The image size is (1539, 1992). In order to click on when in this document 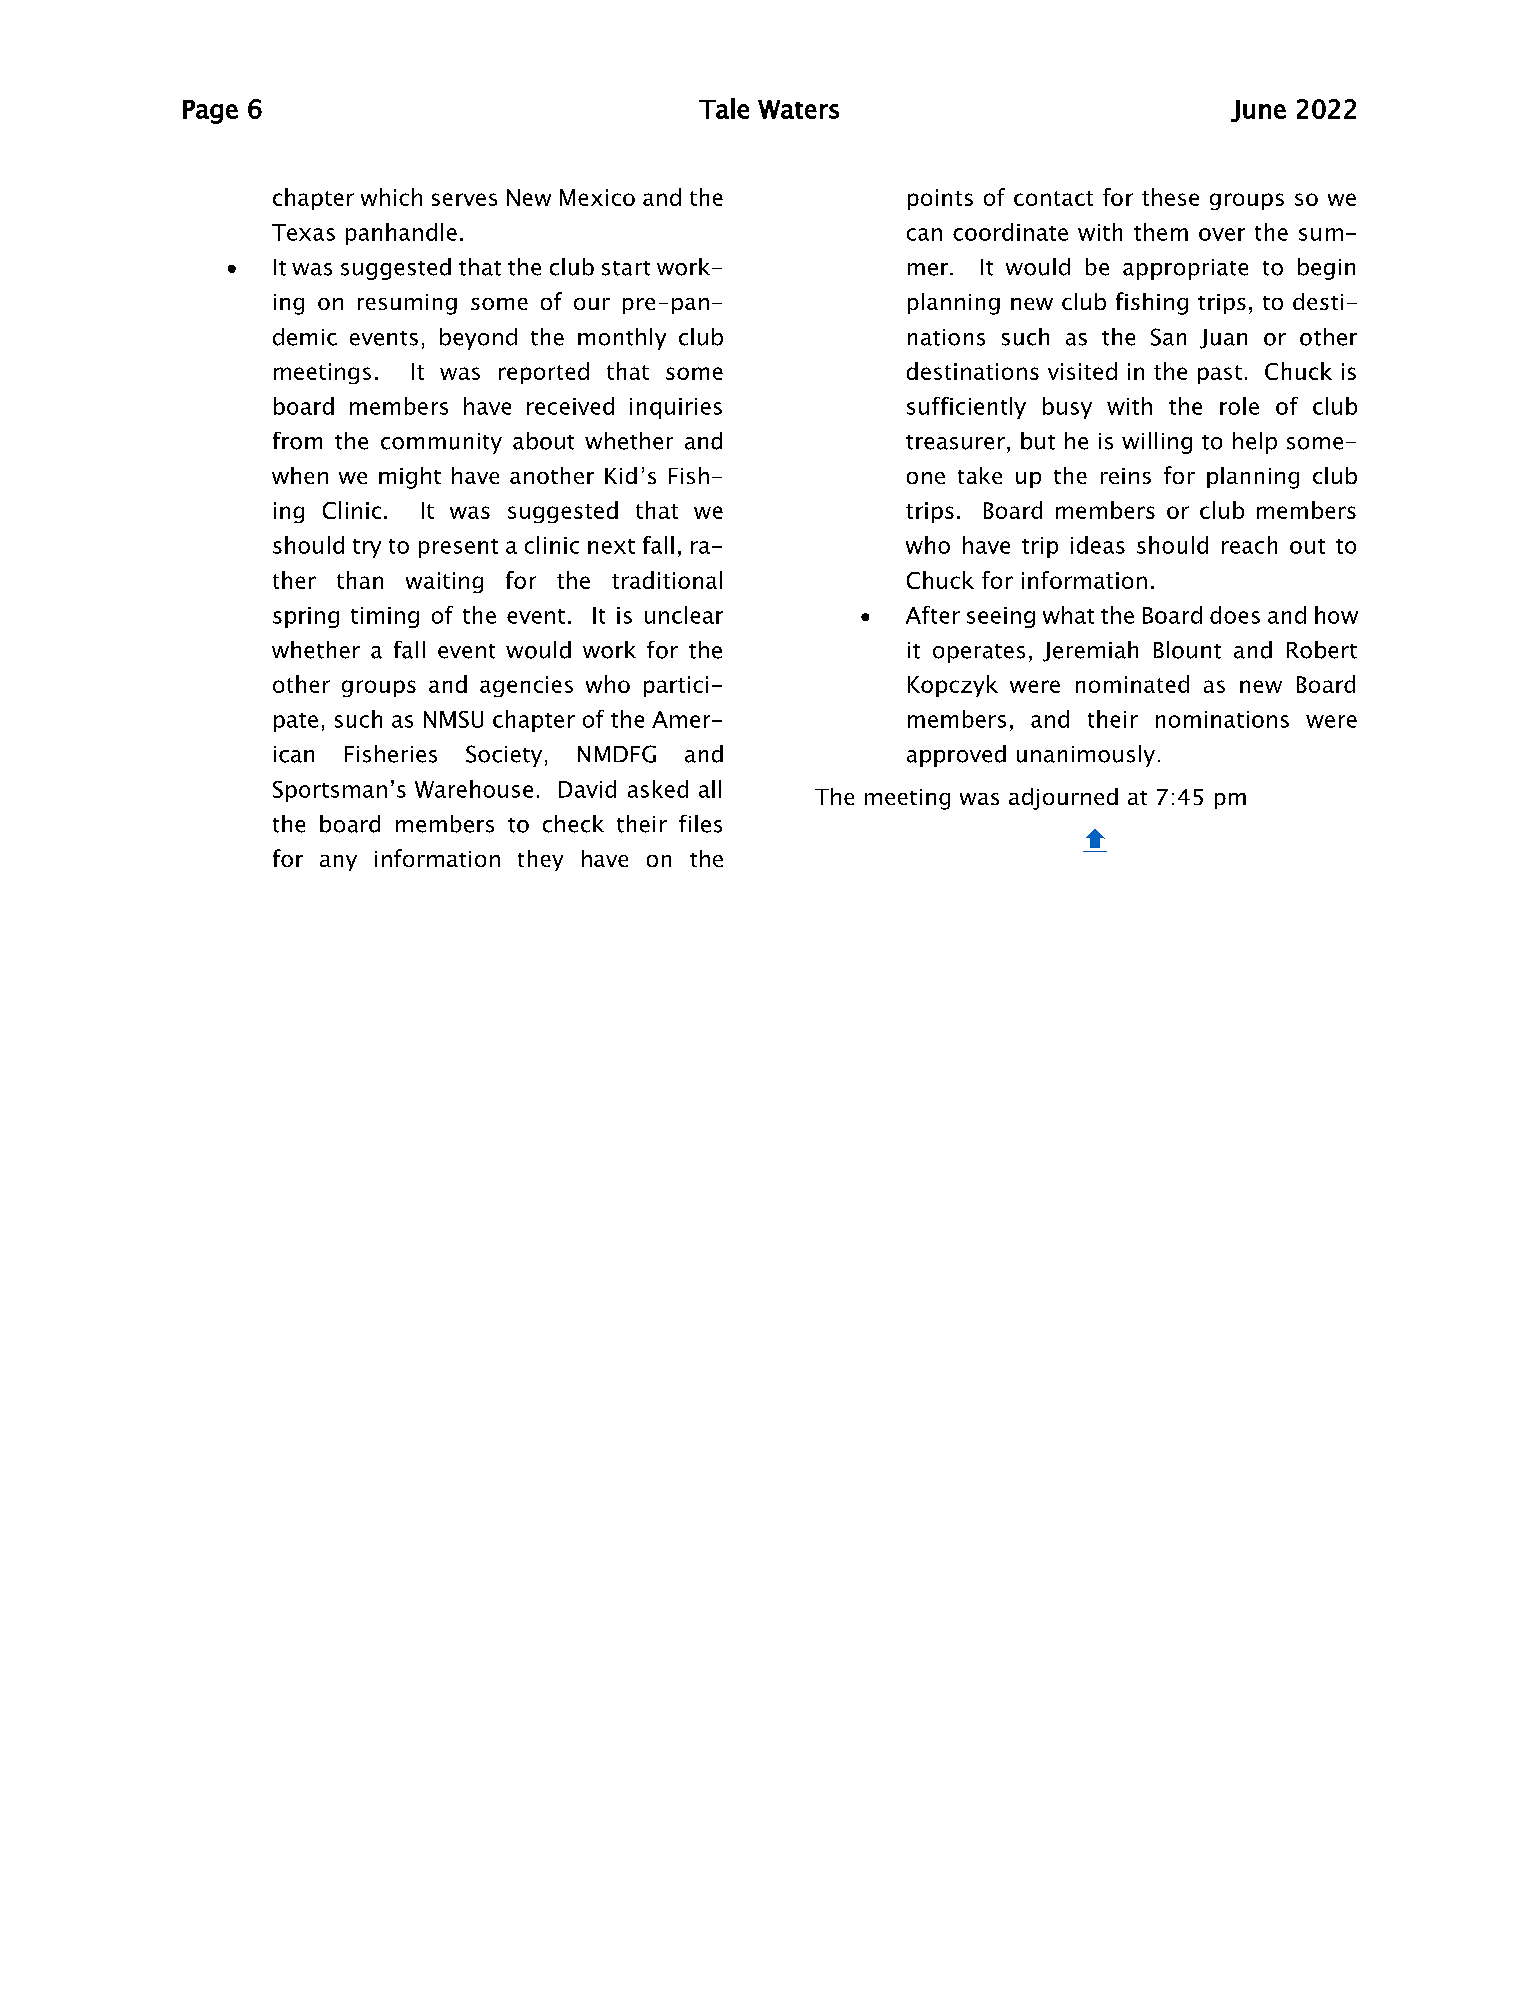, I will do `click(300, 475)`.
